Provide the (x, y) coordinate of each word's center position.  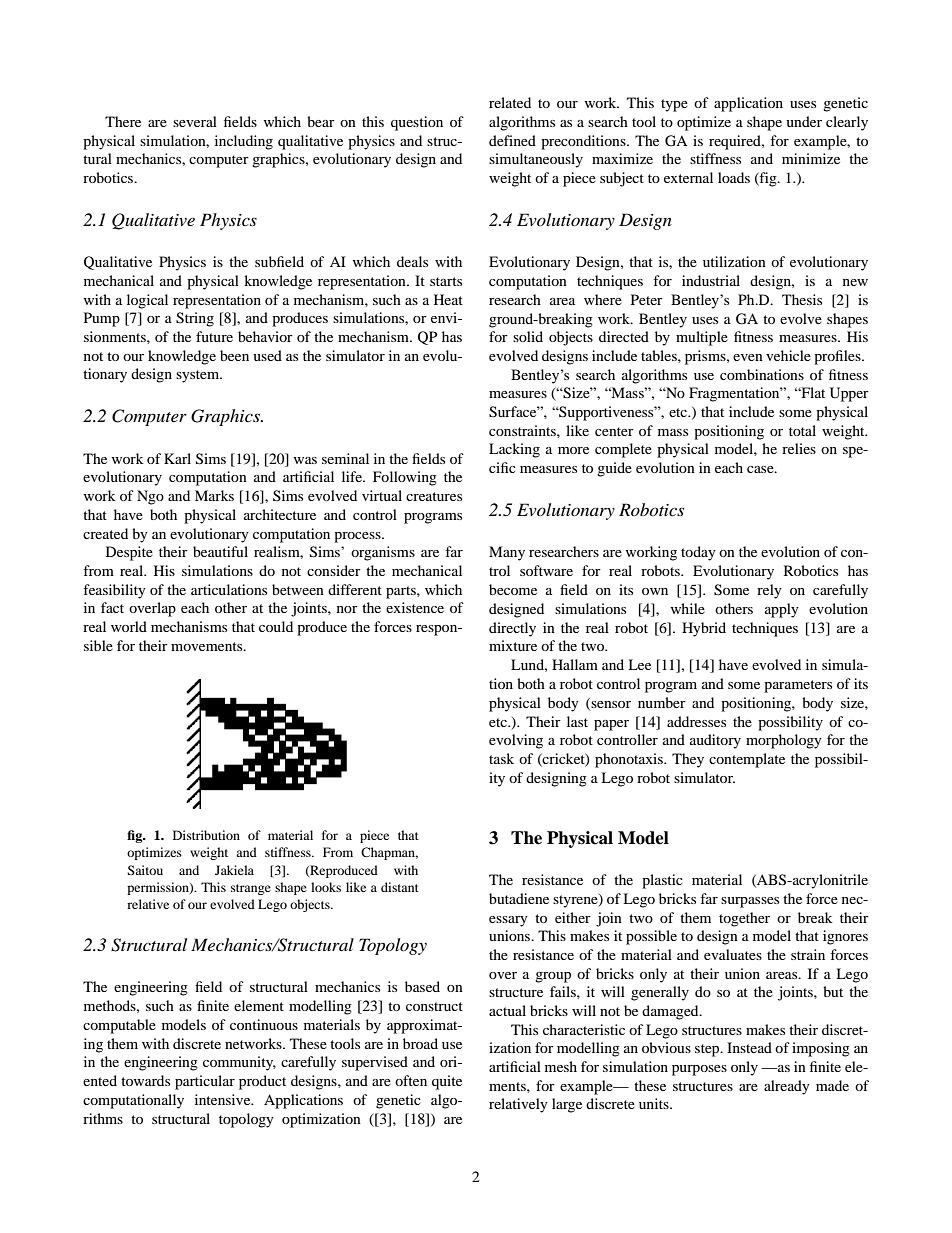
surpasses (750, 902)
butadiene (519, 898)
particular (205, 1082)
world (129, 626)
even (748, 357)
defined (512, 140)
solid (528, 336)
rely (769, 591)
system (199, 376)
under (804, 121)
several (195, 121)
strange (251, 889)
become (513, 589)
